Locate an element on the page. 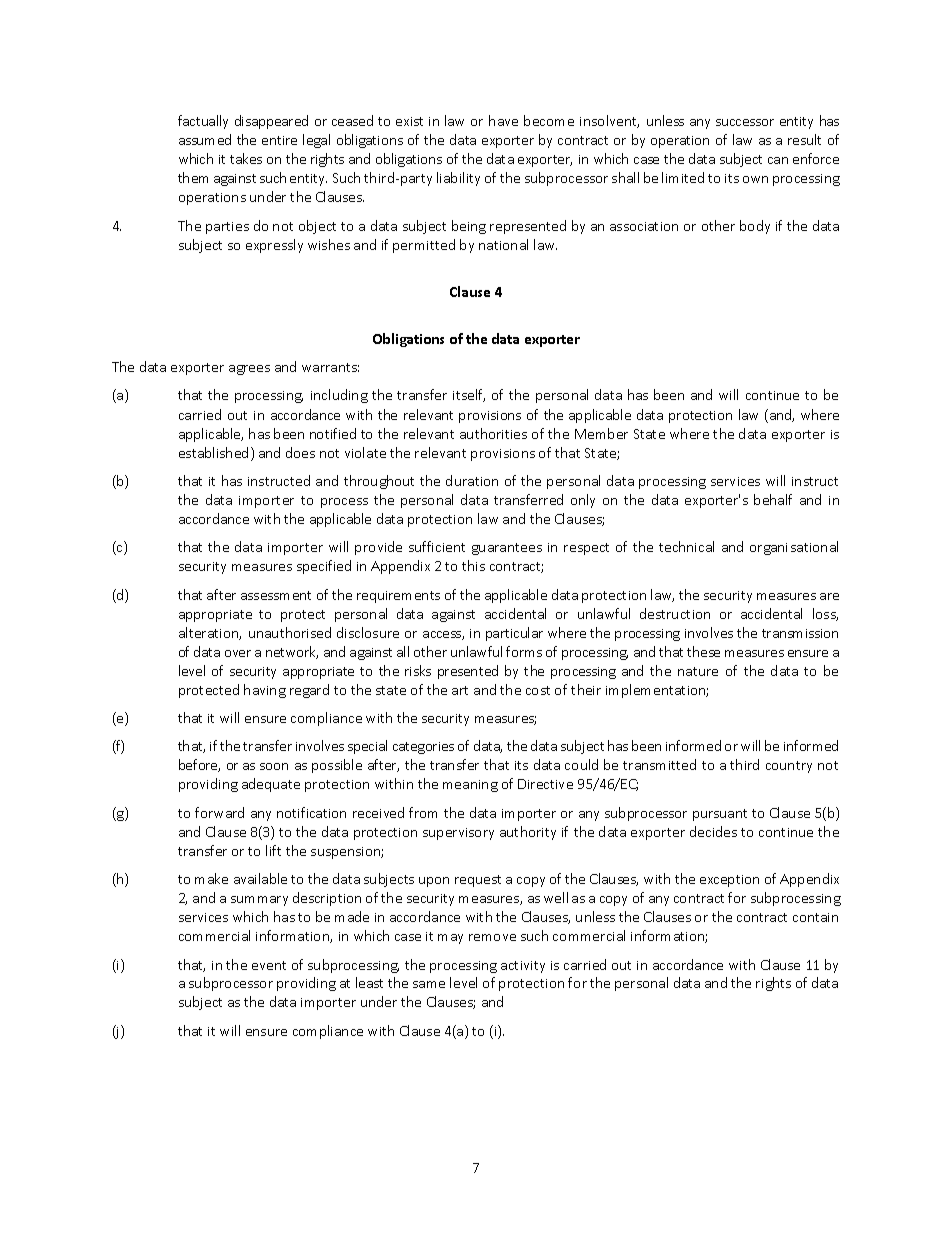 The width and height of the page is (952, 1233). contain is located at coordinates (815, 917).
